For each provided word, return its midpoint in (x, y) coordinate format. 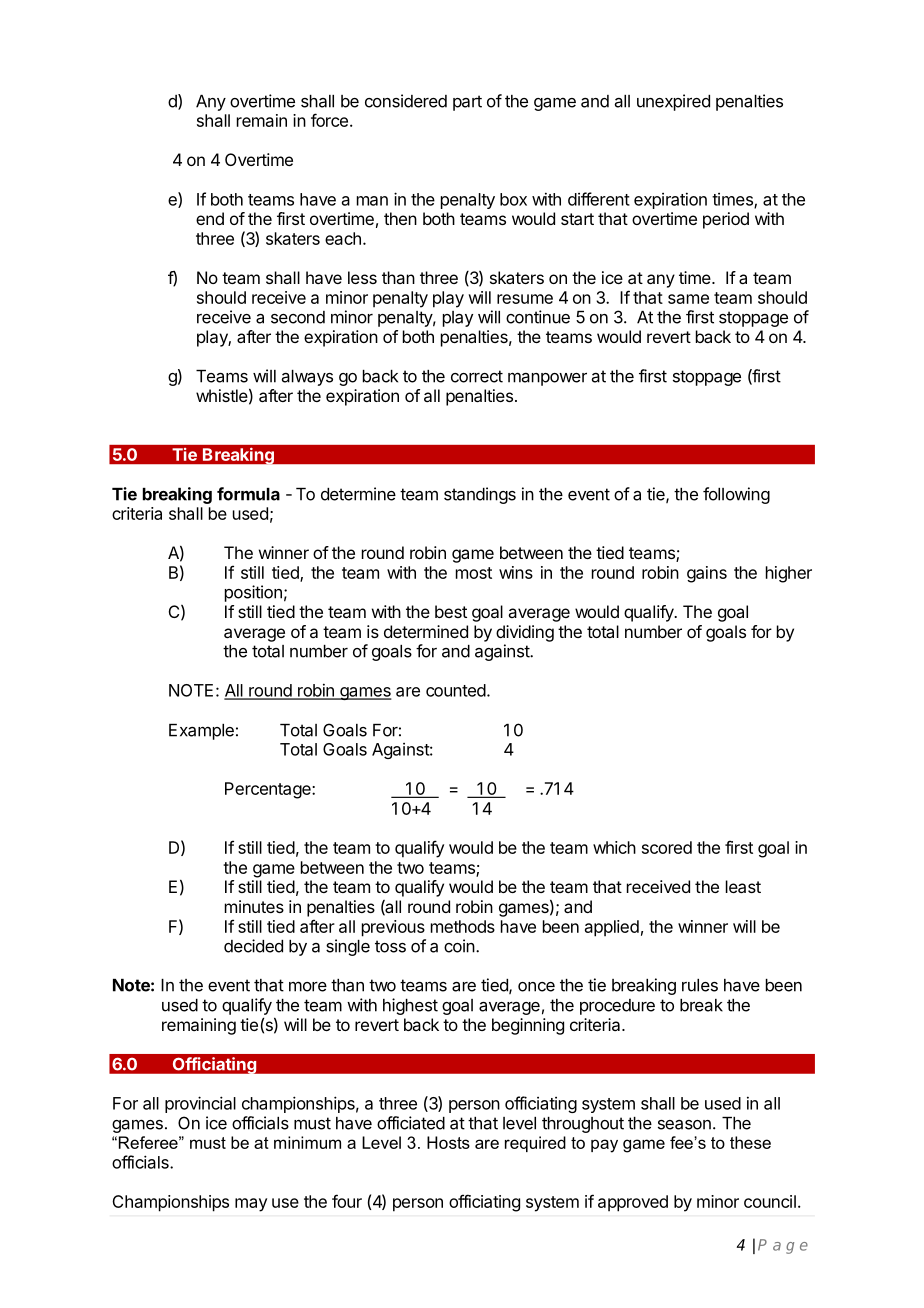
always (307, 378)
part (467, 103)
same (688, 299)
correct (477, 376)
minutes (254, 906)
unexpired (673, 102)
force (329, 120)
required (535, 1144)
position (253, 593)
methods (463, 926)
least (743, 886)
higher (789, 574)
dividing (525, 633)
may (251, 1205)
